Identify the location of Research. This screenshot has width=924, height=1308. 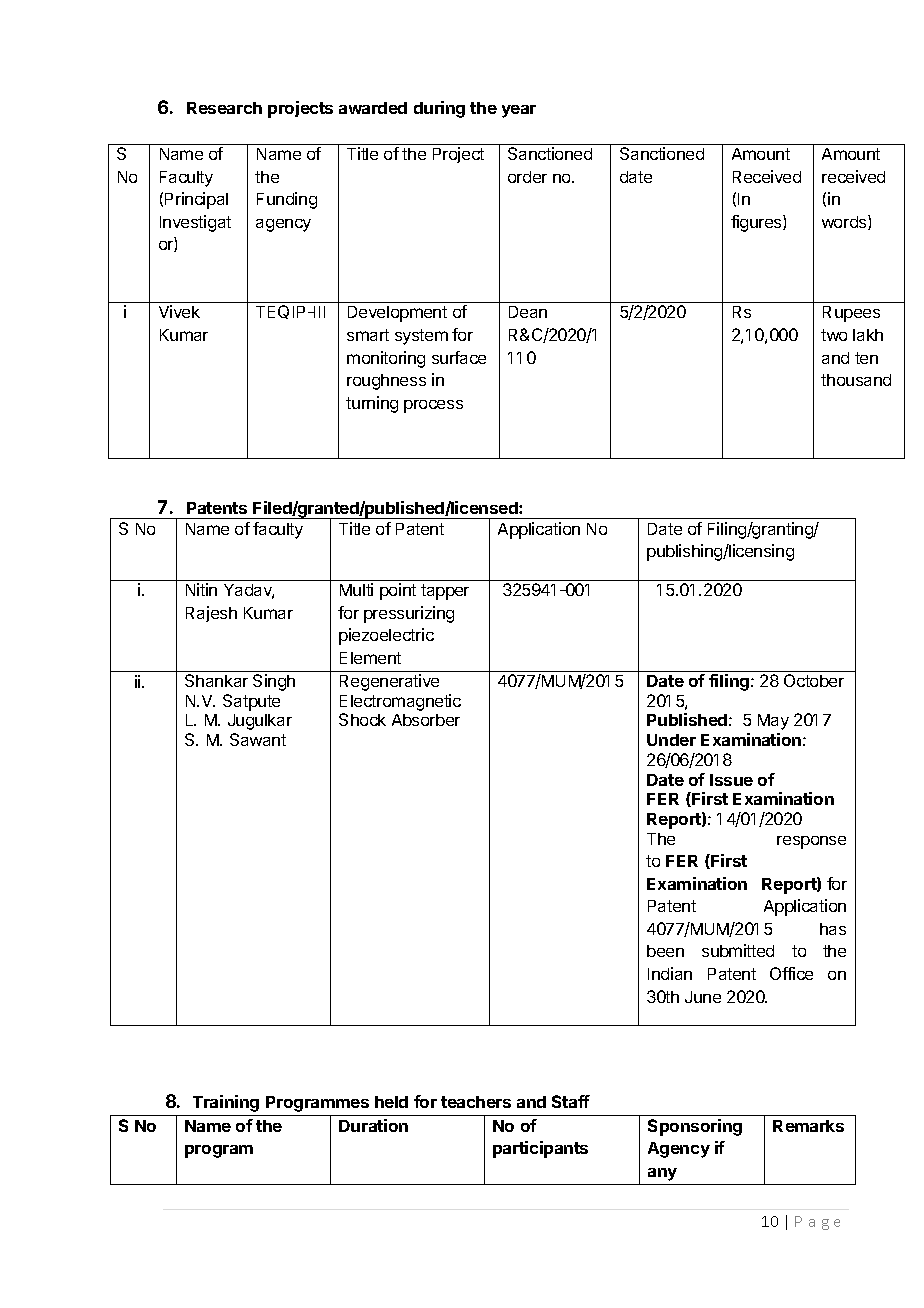
(224, 108).
